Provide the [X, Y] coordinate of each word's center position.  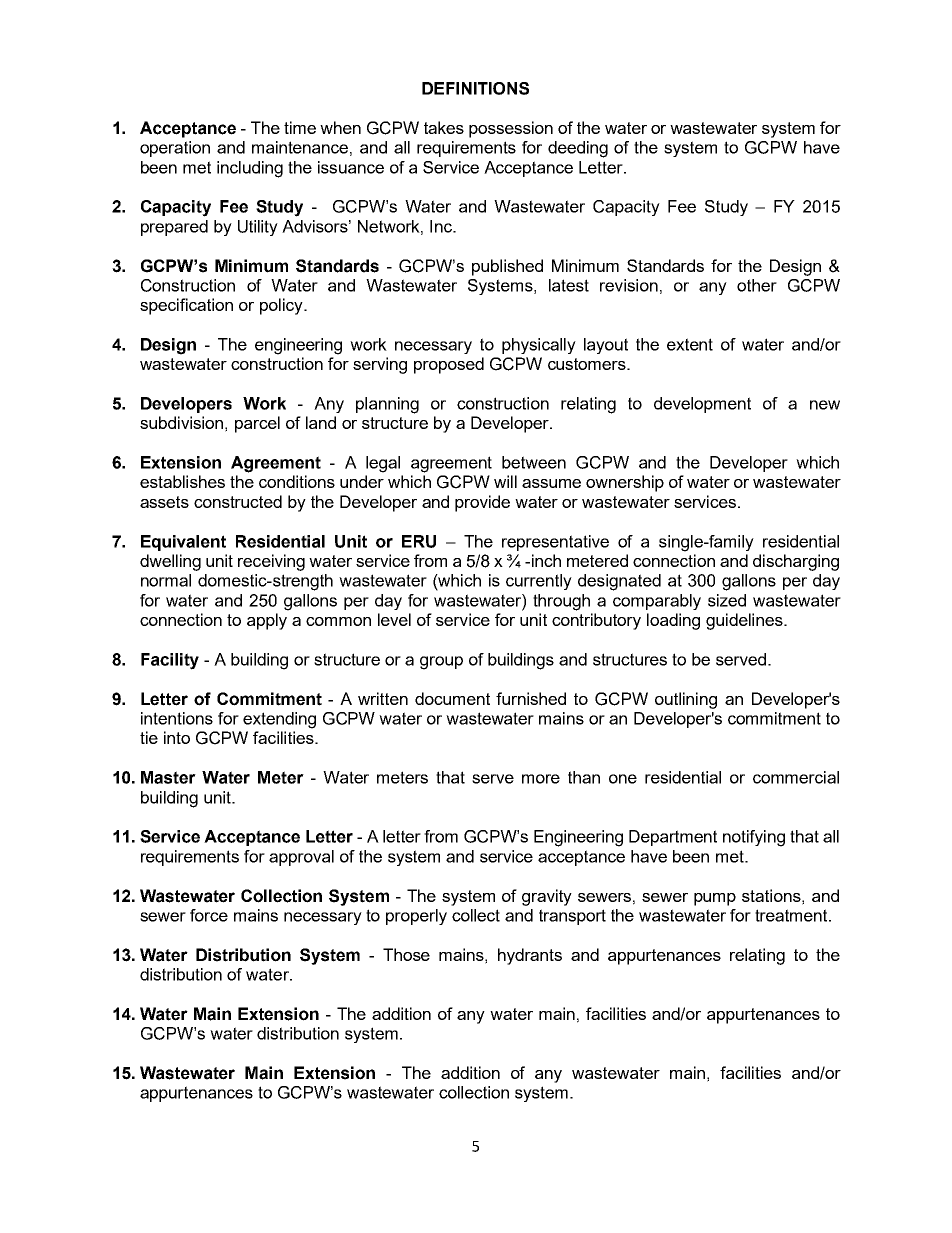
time [300, 127]
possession [511, 129]
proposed [449, 365]
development [702, 405]
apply [267, 621]
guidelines [745, 621]
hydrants [530, 956]
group [441, 663]
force [209, 915]
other [757, 285]
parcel [257, 424]
